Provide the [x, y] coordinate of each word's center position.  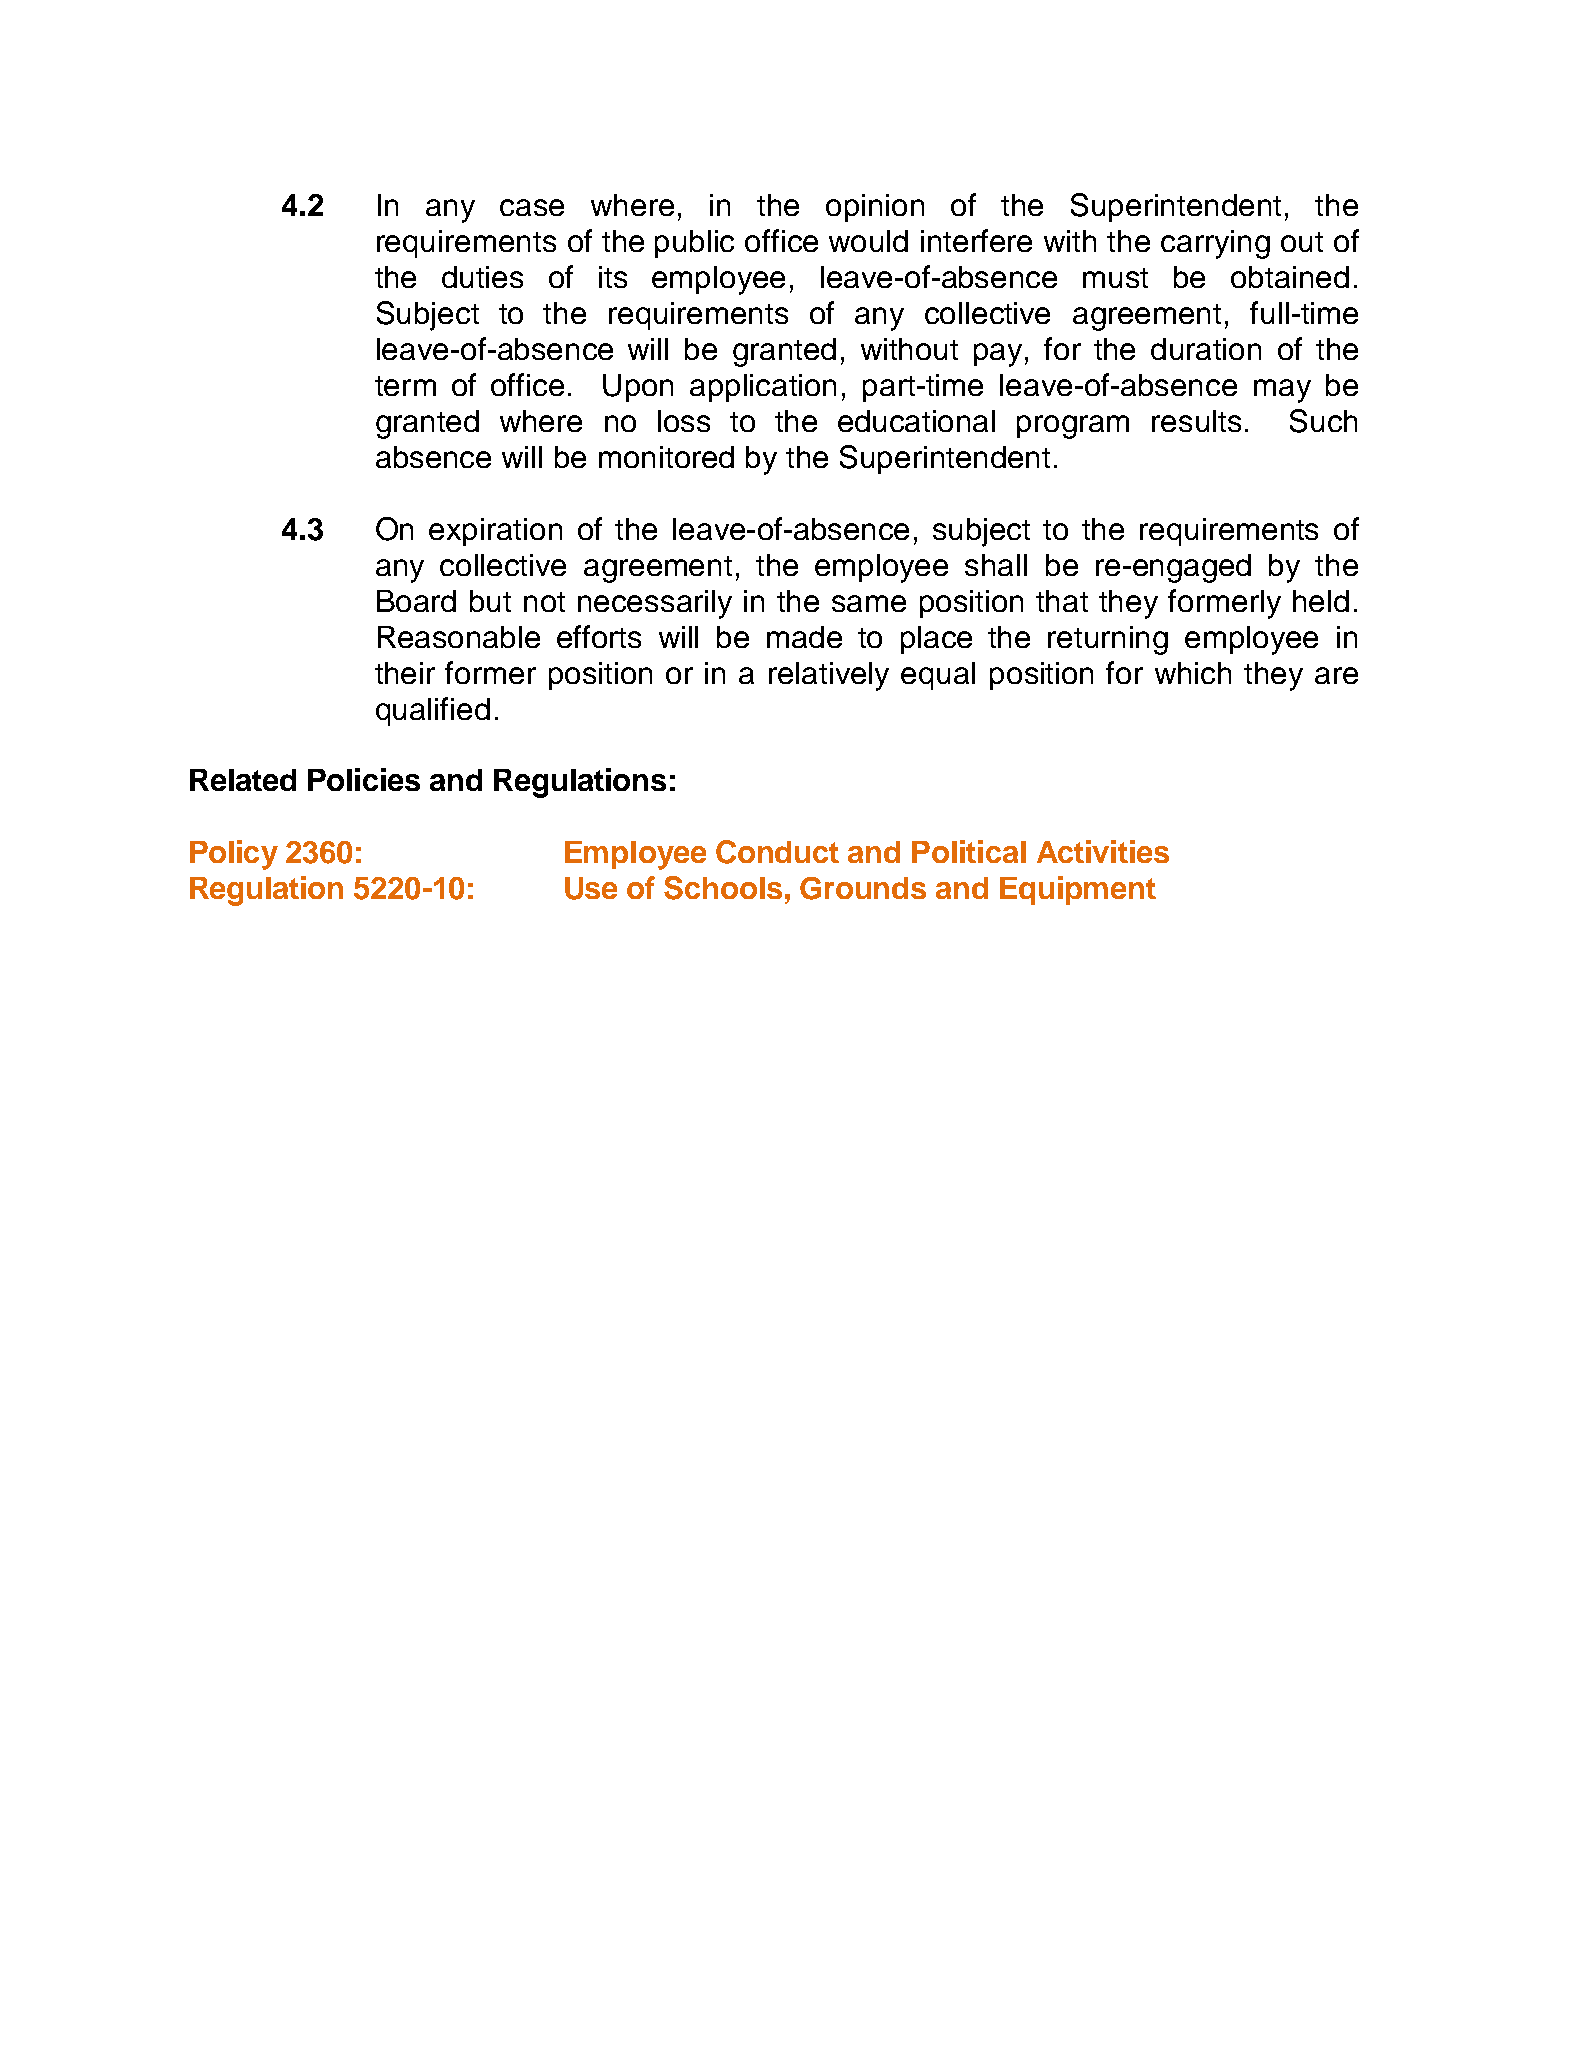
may [1282, 391]
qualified [433, 711]
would [868, 241]
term [405, 386]
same [869, 603]
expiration [495, 532]
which [1193, 673]
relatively [829, 676]
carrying [1215, 244]
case [532, 207]
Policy [234, 855]
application [763, 388]
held [1321, 601]
